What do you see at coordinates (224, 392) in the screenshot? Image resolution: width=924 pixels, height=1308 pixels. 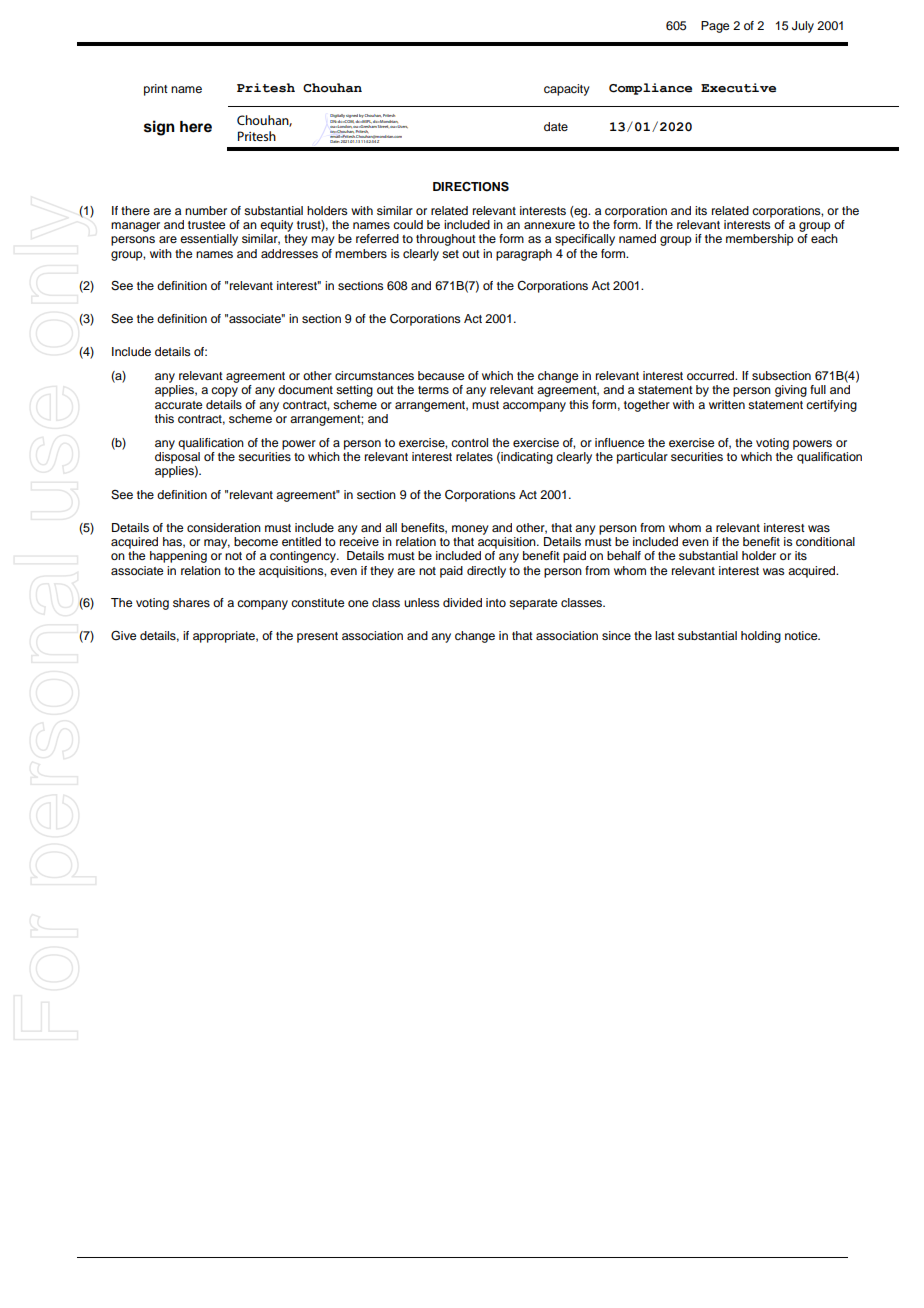 I see `copy` at bounding box center [224, 392].
